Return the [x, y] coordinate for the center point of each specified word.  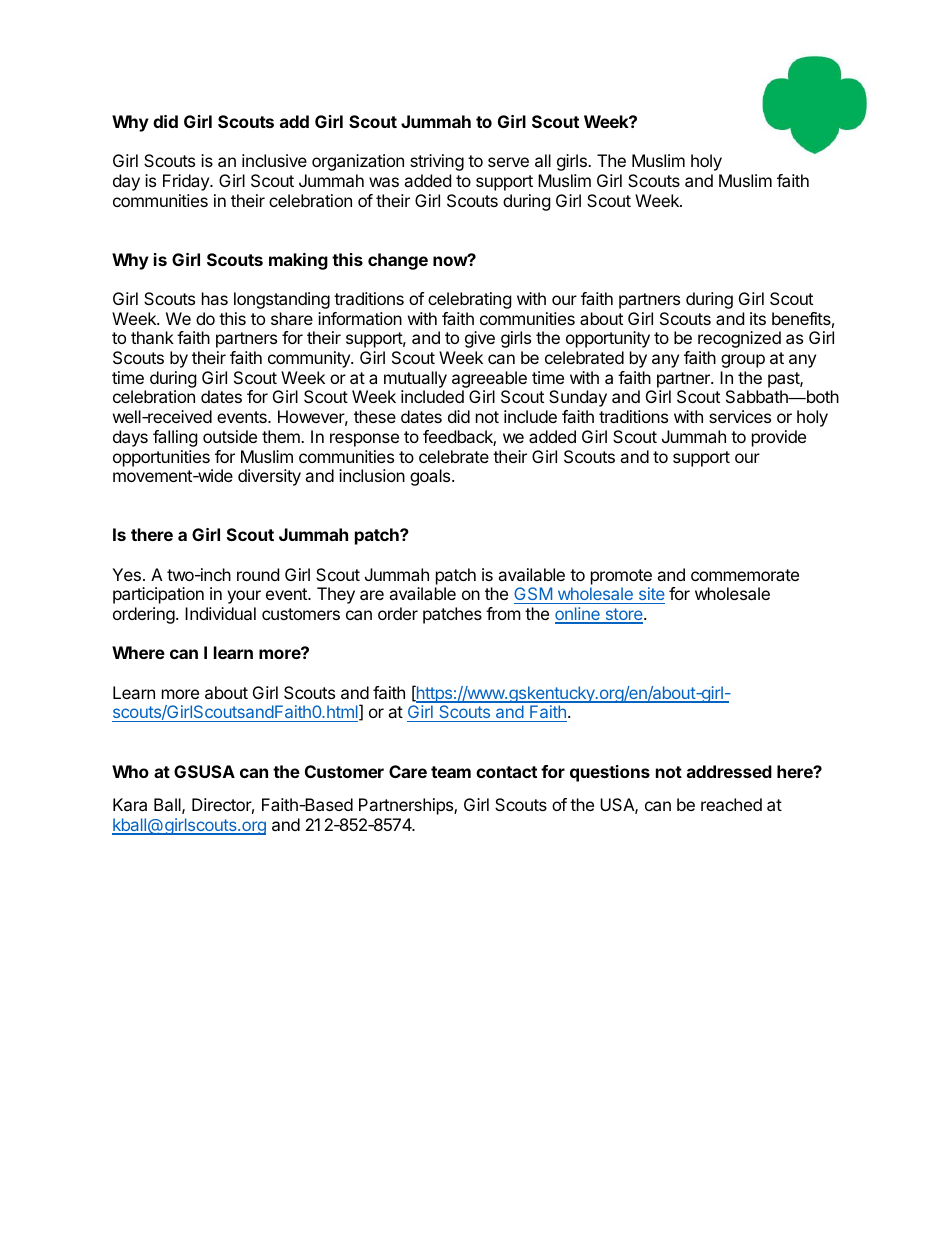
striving [437, 162]
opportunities [161, 458]
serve [508, 162]
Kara [130, 804]
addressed [729, 771]
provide [779, 438]
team [451, 772]
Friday [187, 182]
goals [431, 477]
